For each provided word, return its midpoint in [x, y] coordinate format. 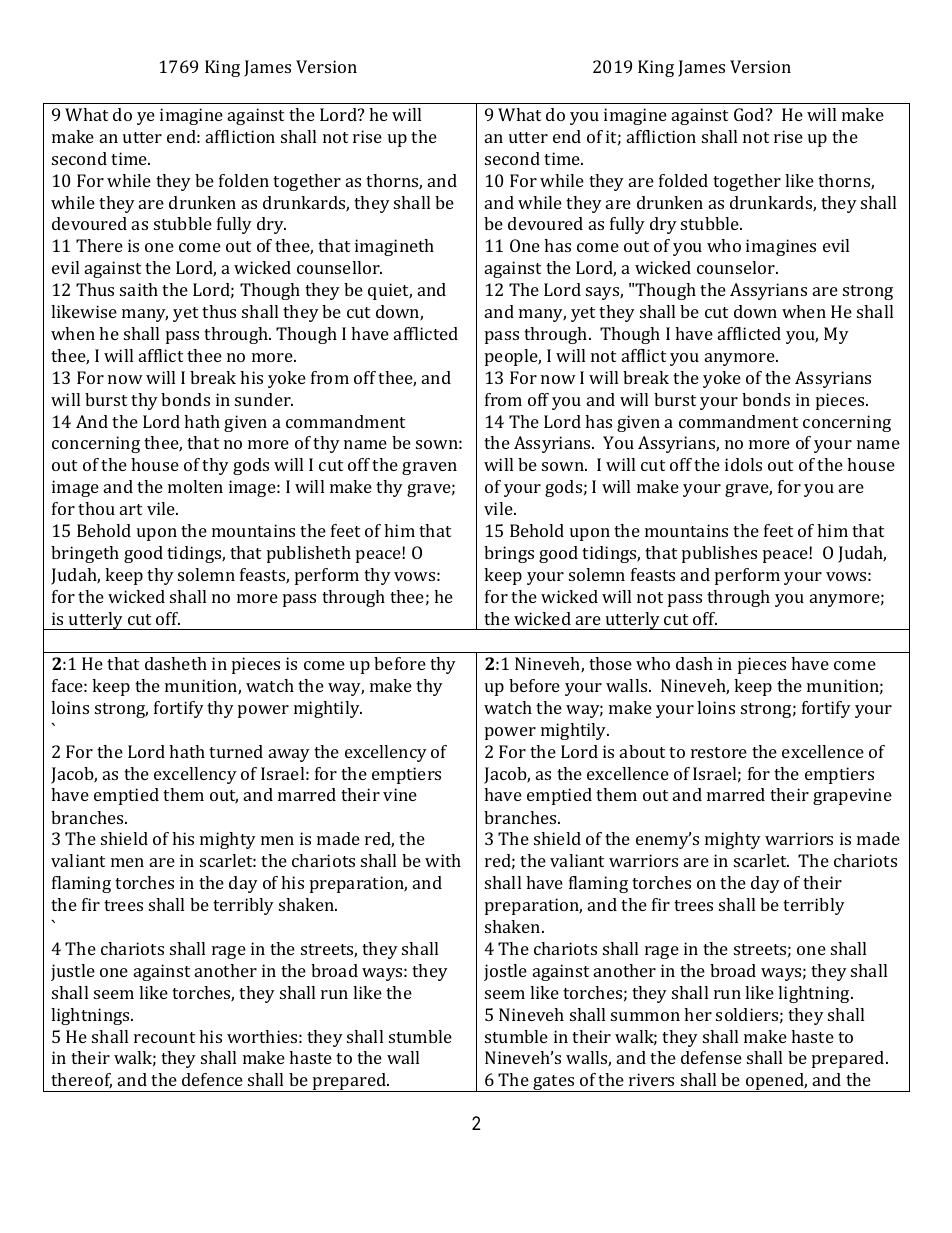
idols [743, 464]
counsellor [339, 267]
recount [164, 1037]
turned [236, 751]
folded [683, 180]
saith [139, 289]
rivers [651, 1079]
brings [509, 554]
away [289, 755]
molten [195, 486]
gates [554, 1083]
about [642, 751]
